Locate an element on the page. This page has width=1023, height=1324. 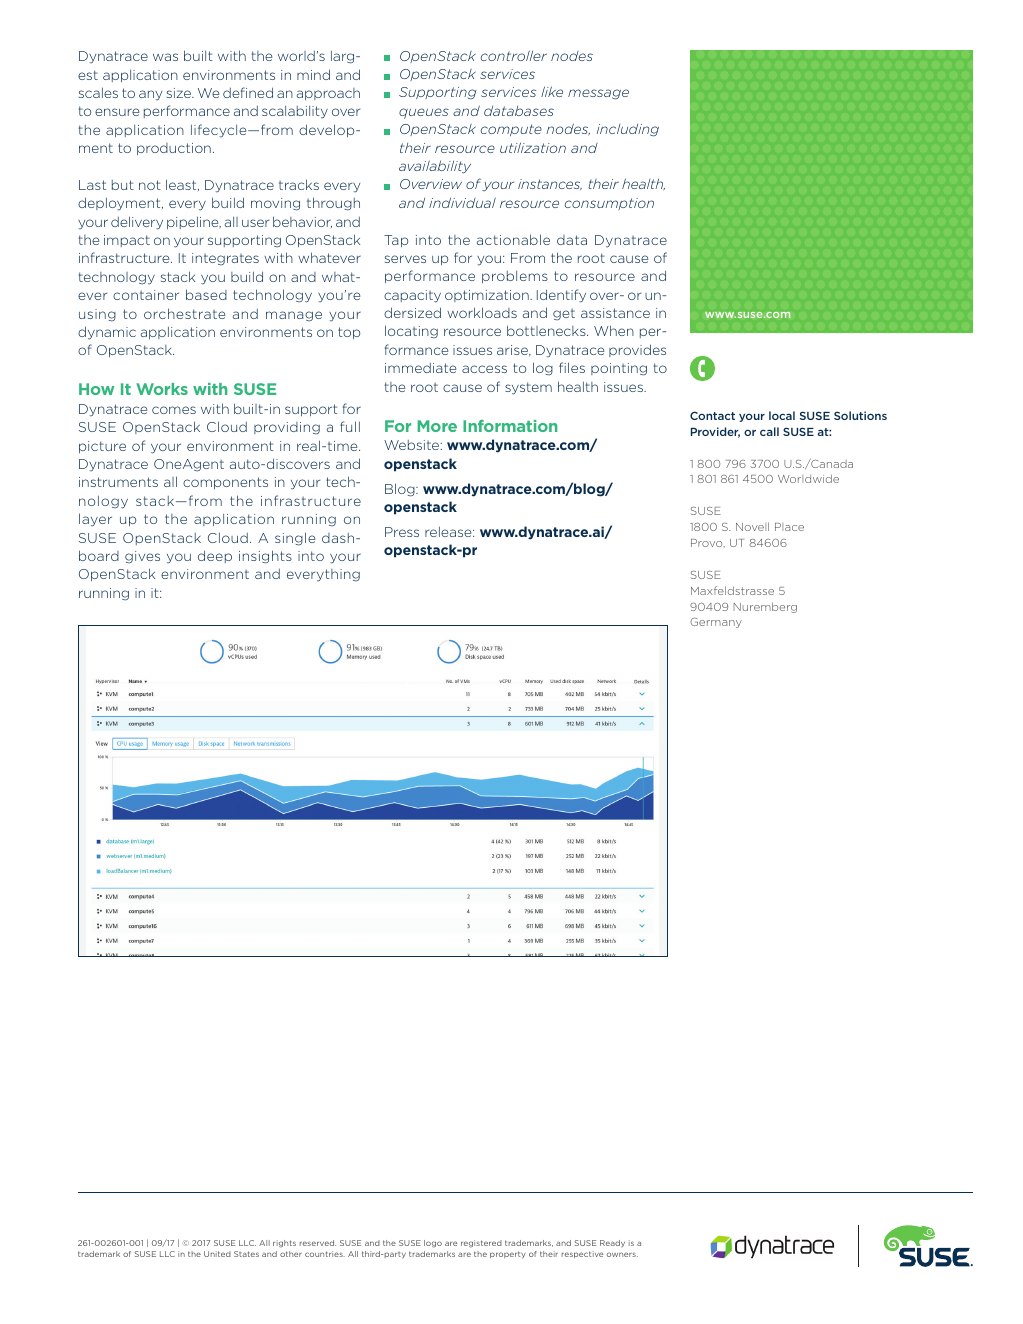
was is located at coordinates (165, 57).
